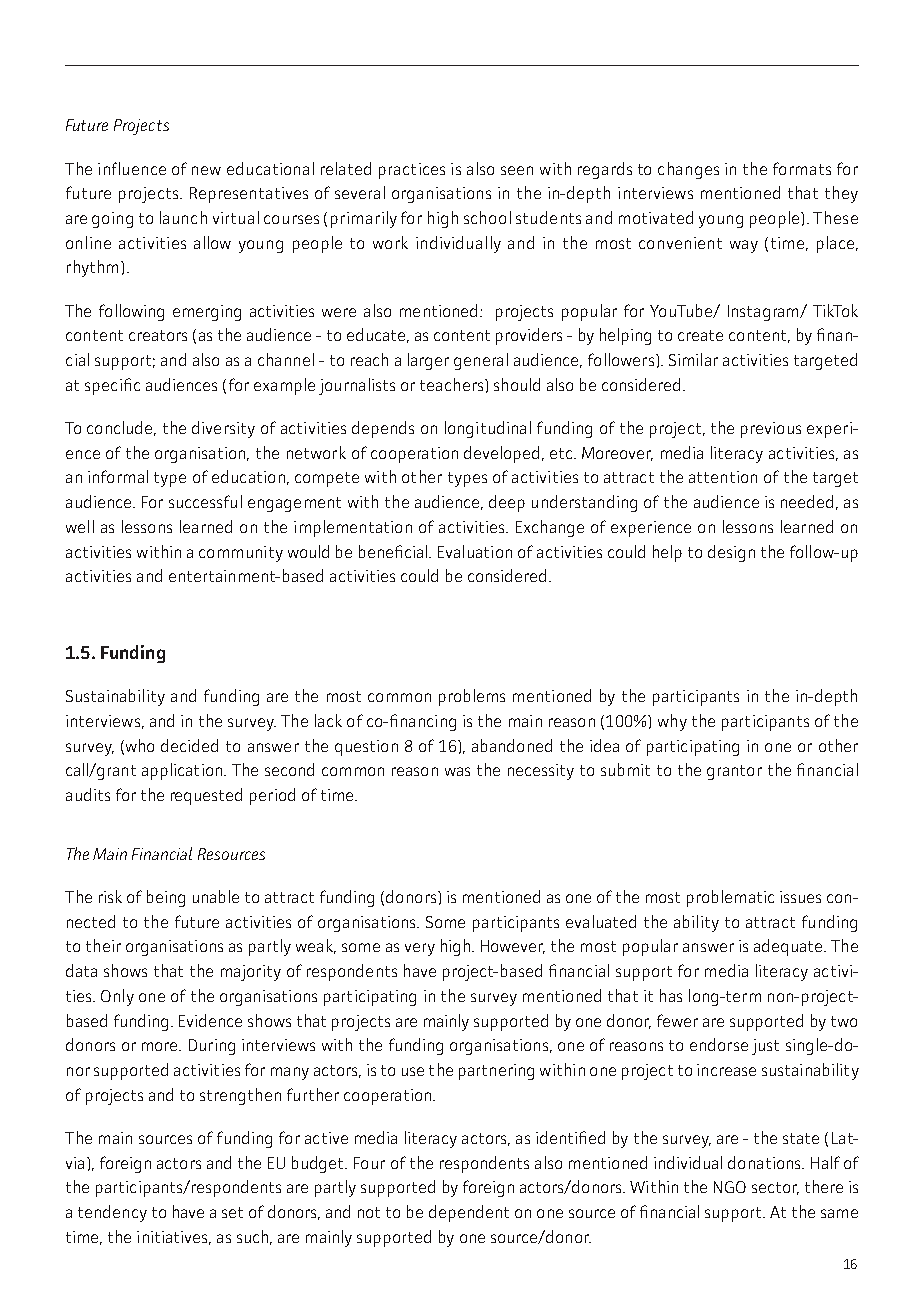 This document has width=924, height=1308. What do you see at coordinates (189, 745) in the document?
I see `decided` at bounding box center [189, 745].
